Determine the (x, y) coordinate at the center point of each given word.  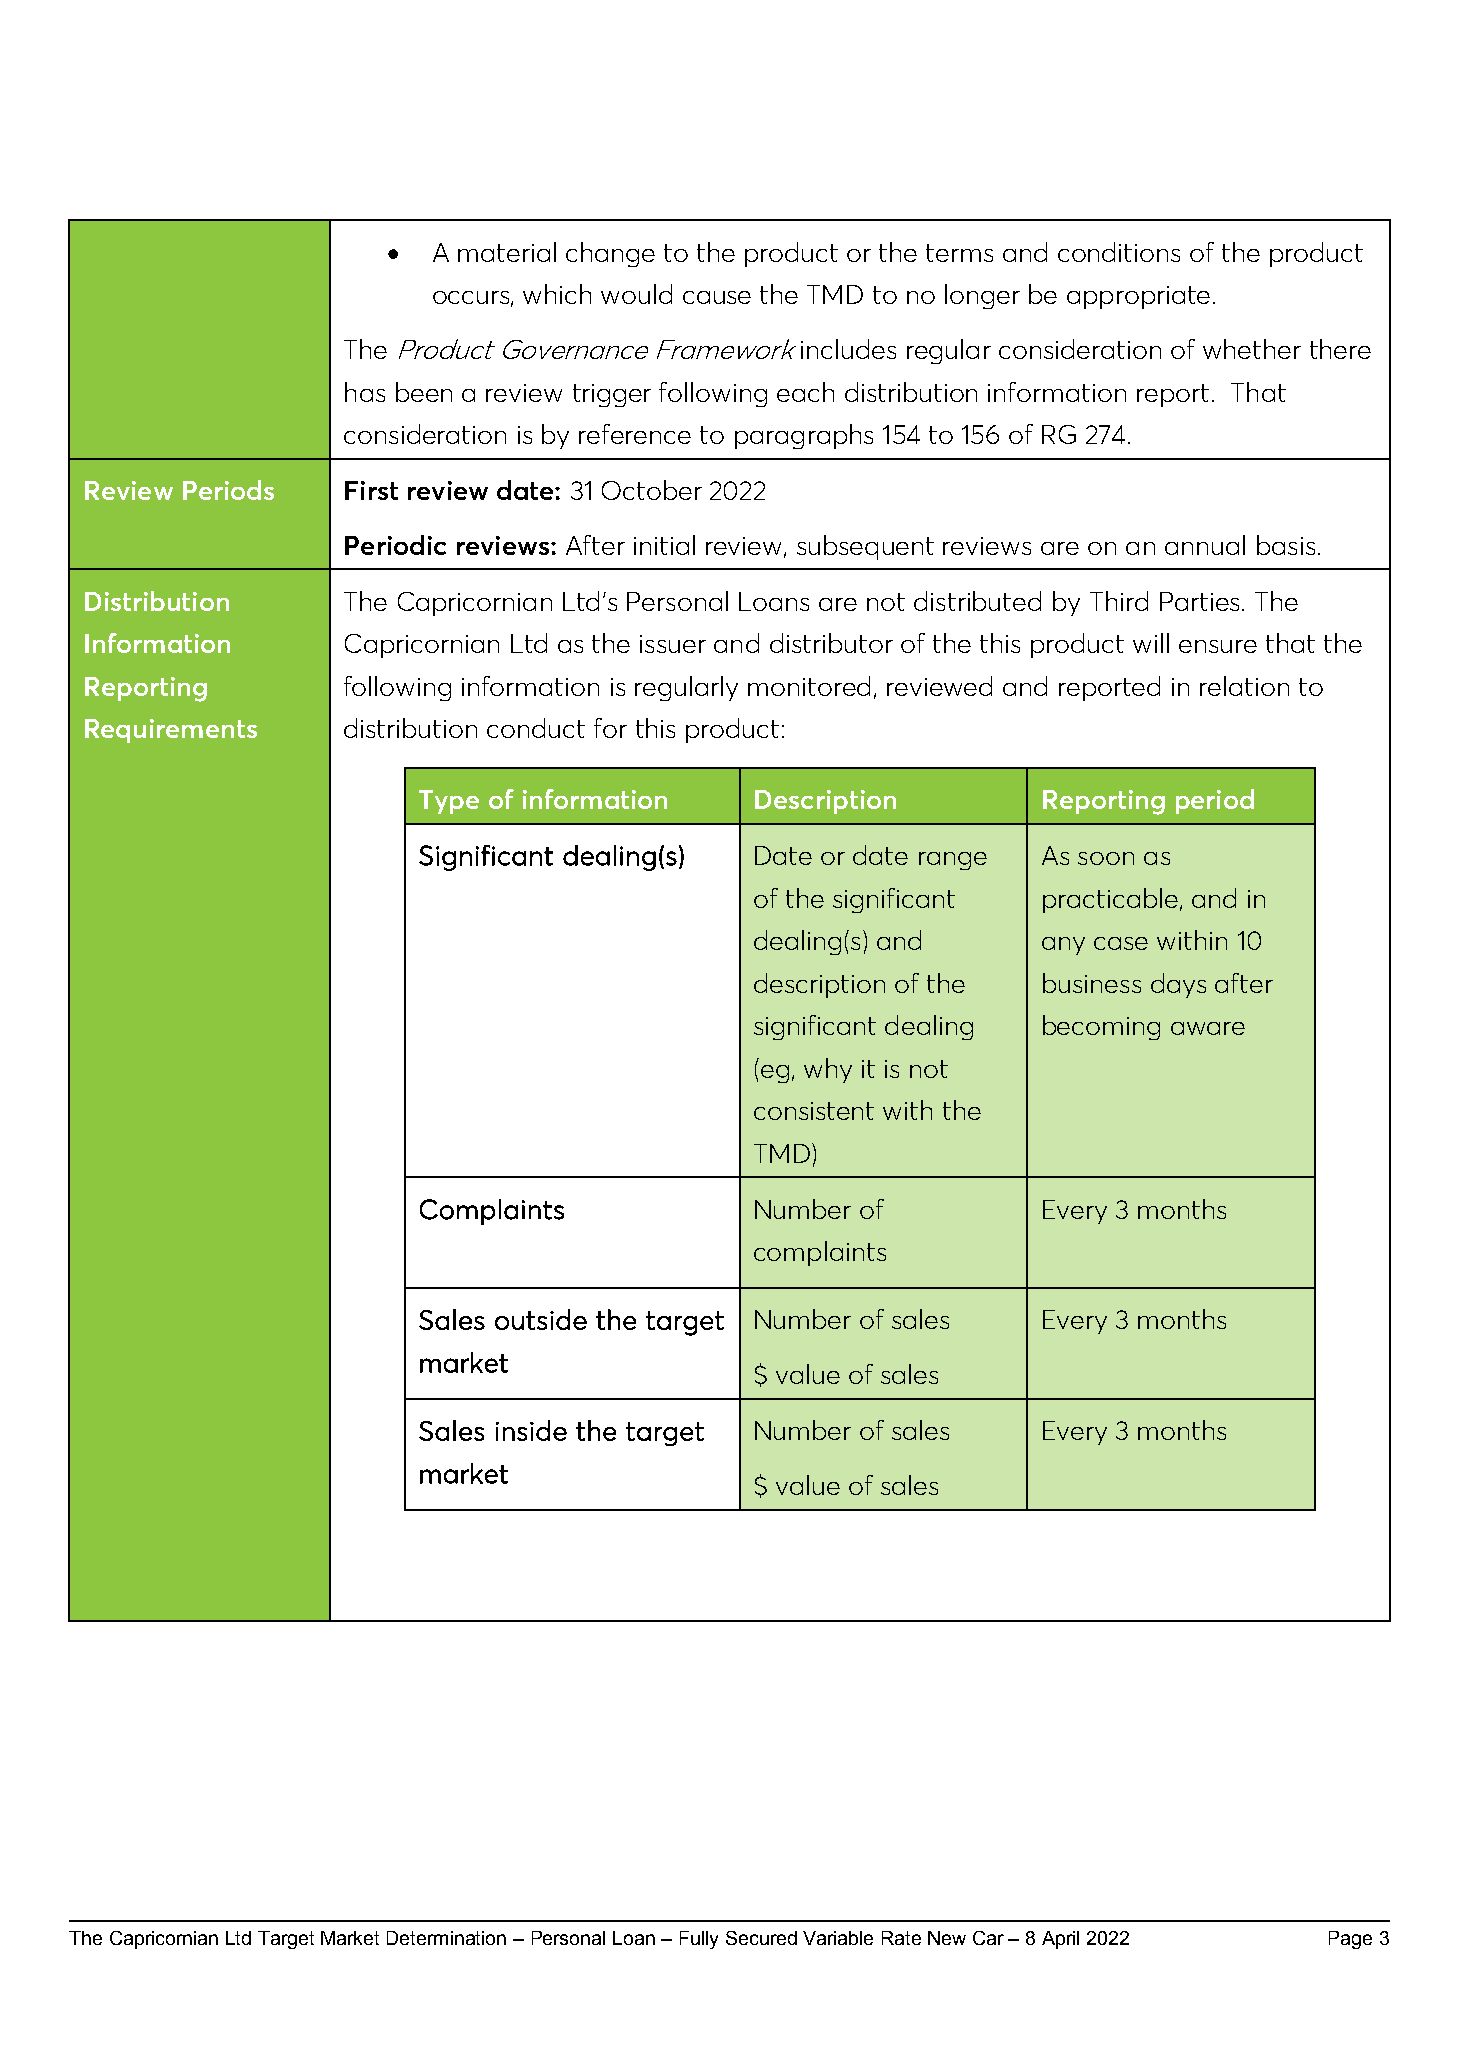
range (953, 861)
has (365, 392)
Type (449, 802)
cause (717, 297)
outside (541, 1319)
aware (1208, 1028)
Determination (446, 1938)
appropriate (1138, 297)
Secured (761, 1938)
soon (1106, 858)
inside (531, 1430)
